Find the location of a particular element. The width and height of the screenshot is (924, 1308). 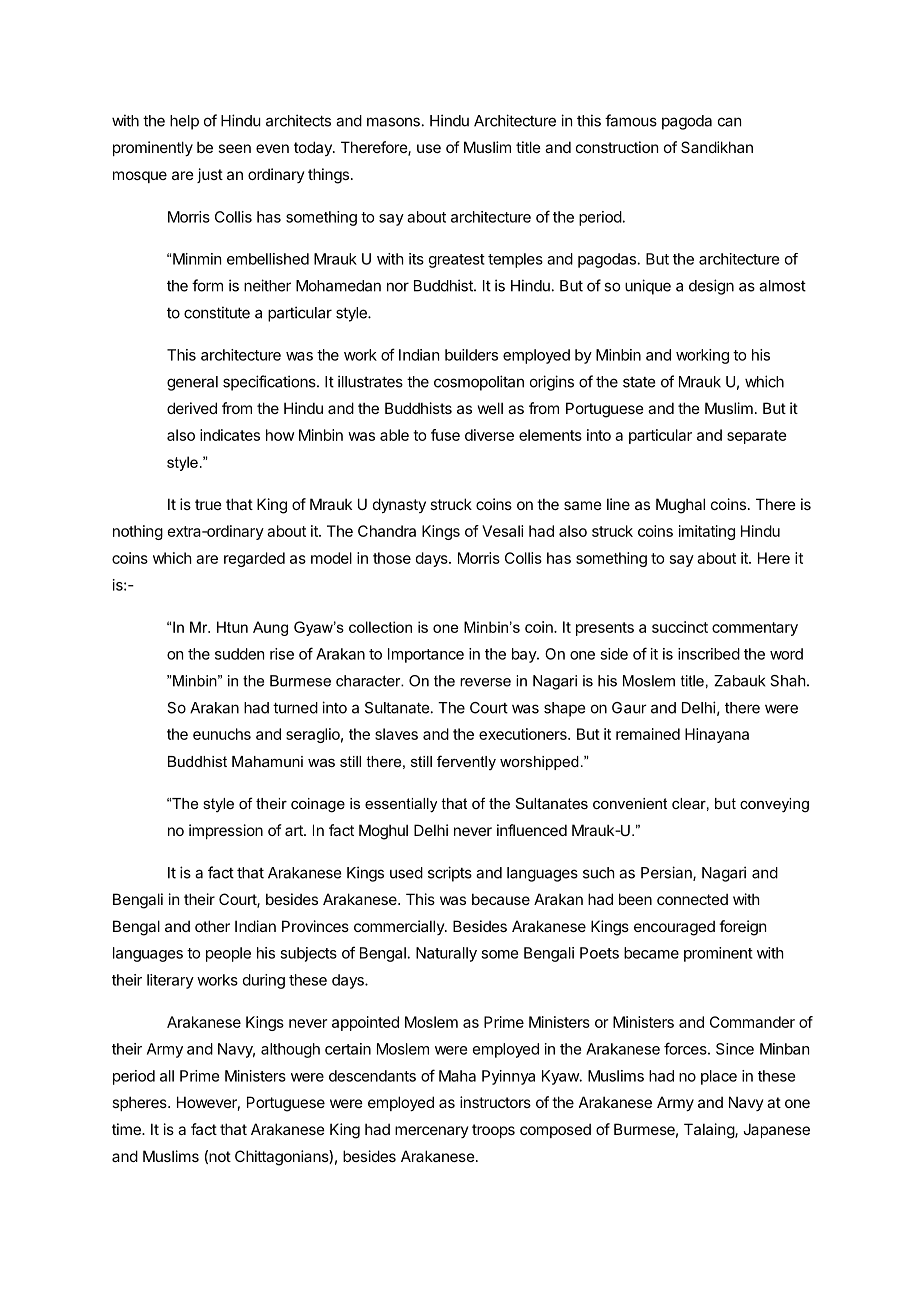

sudden is located at coordinates (239, 654).
